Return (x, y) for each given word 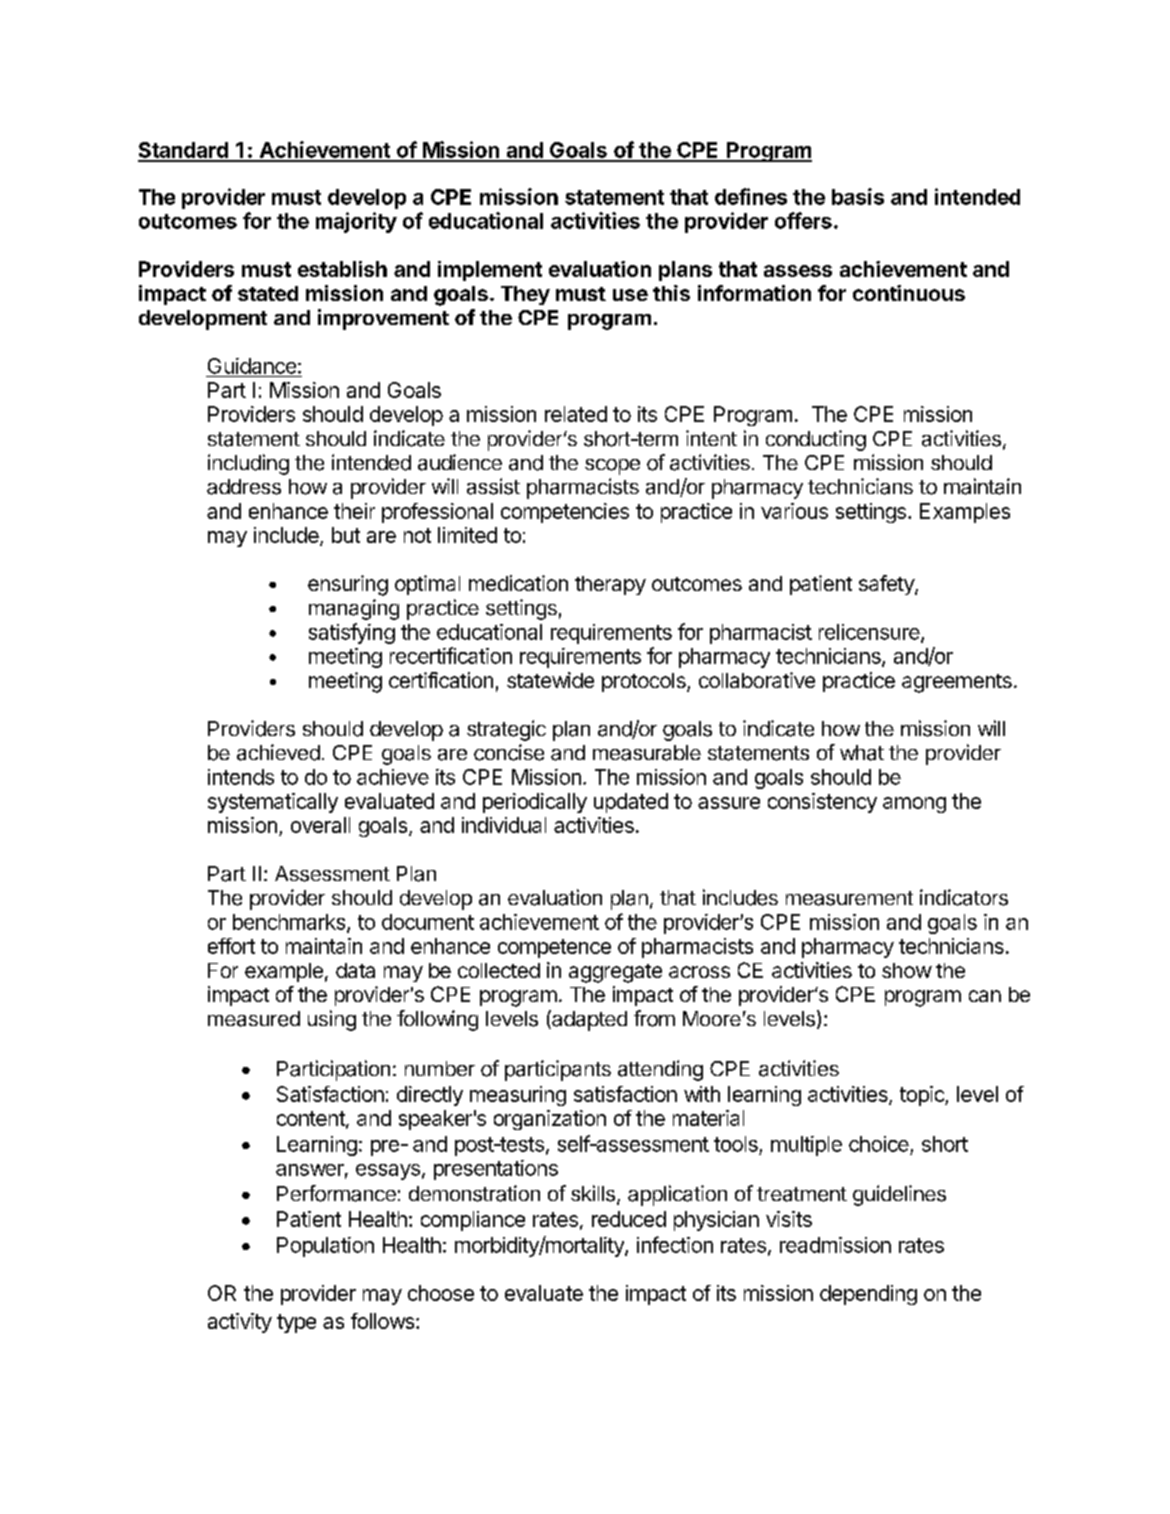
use (630, 295)
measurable (647, 753)
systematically (273, 803)
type (296, 1323)
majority (356, 222)
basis (858, 196)
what (862, 753)
